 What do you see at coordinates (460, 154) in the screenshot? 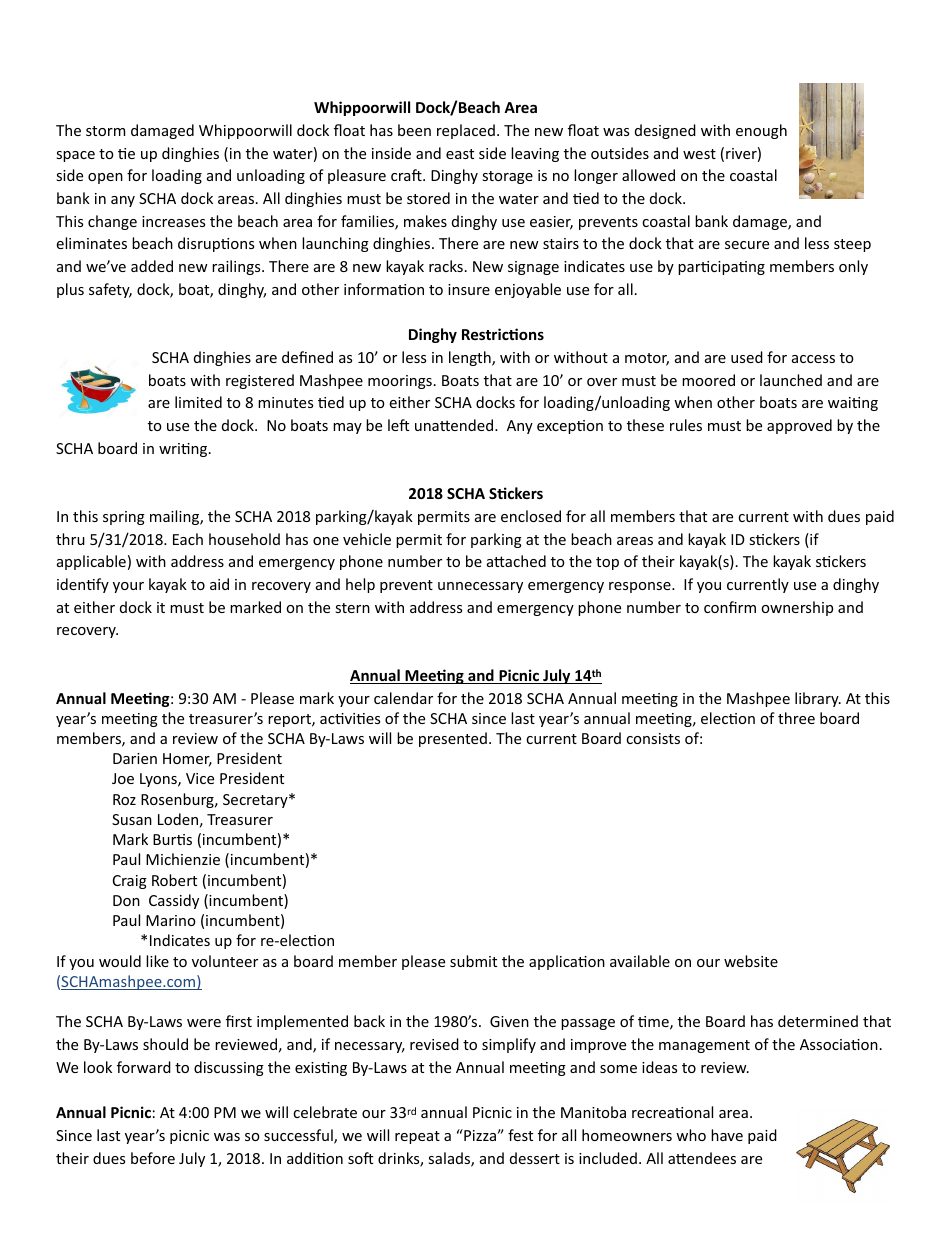
I see `east` at bounding box center [460, 154].
